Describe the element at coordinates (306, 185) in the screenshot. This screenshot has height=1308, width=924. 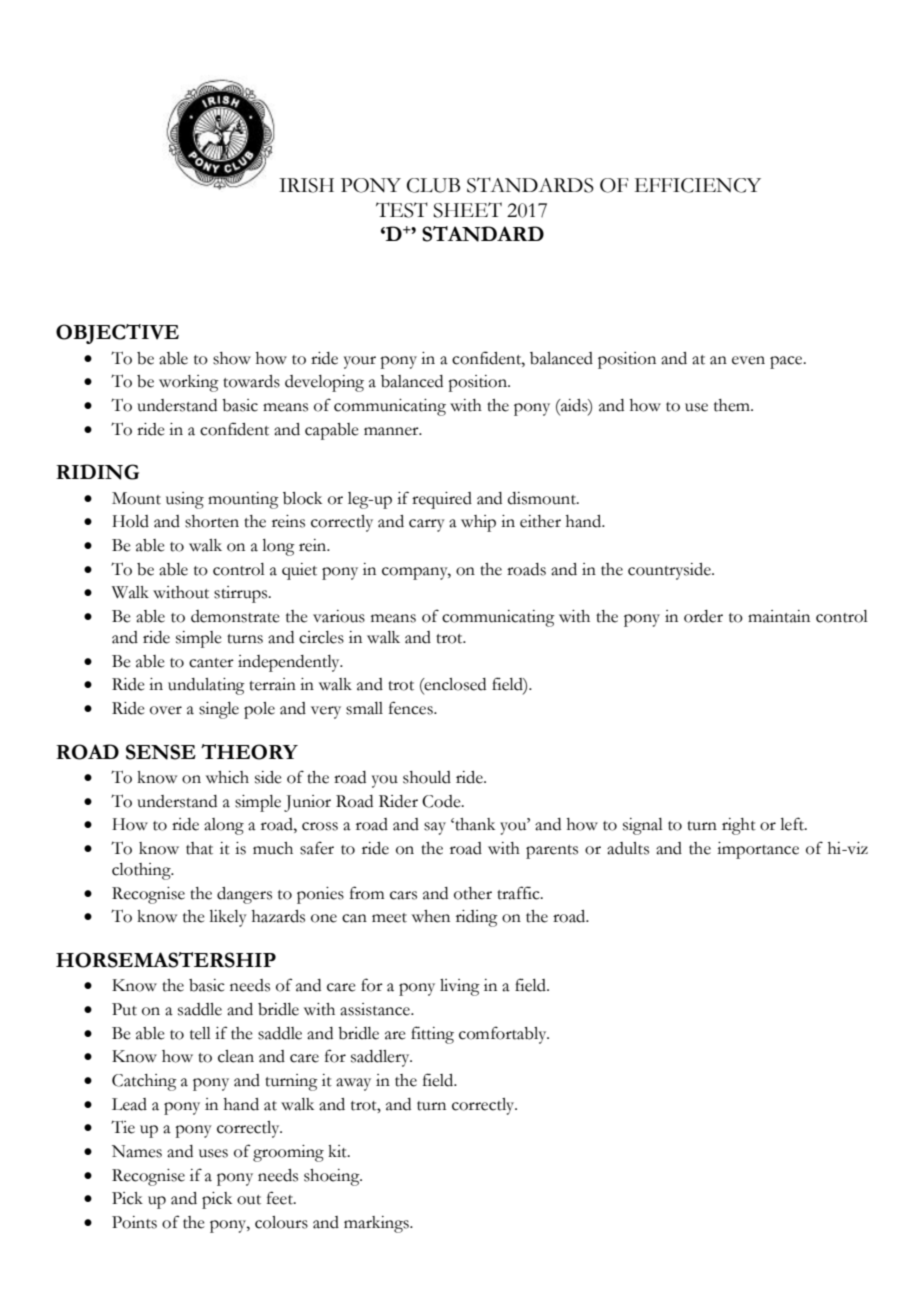
I see `IRISH` at that location.
